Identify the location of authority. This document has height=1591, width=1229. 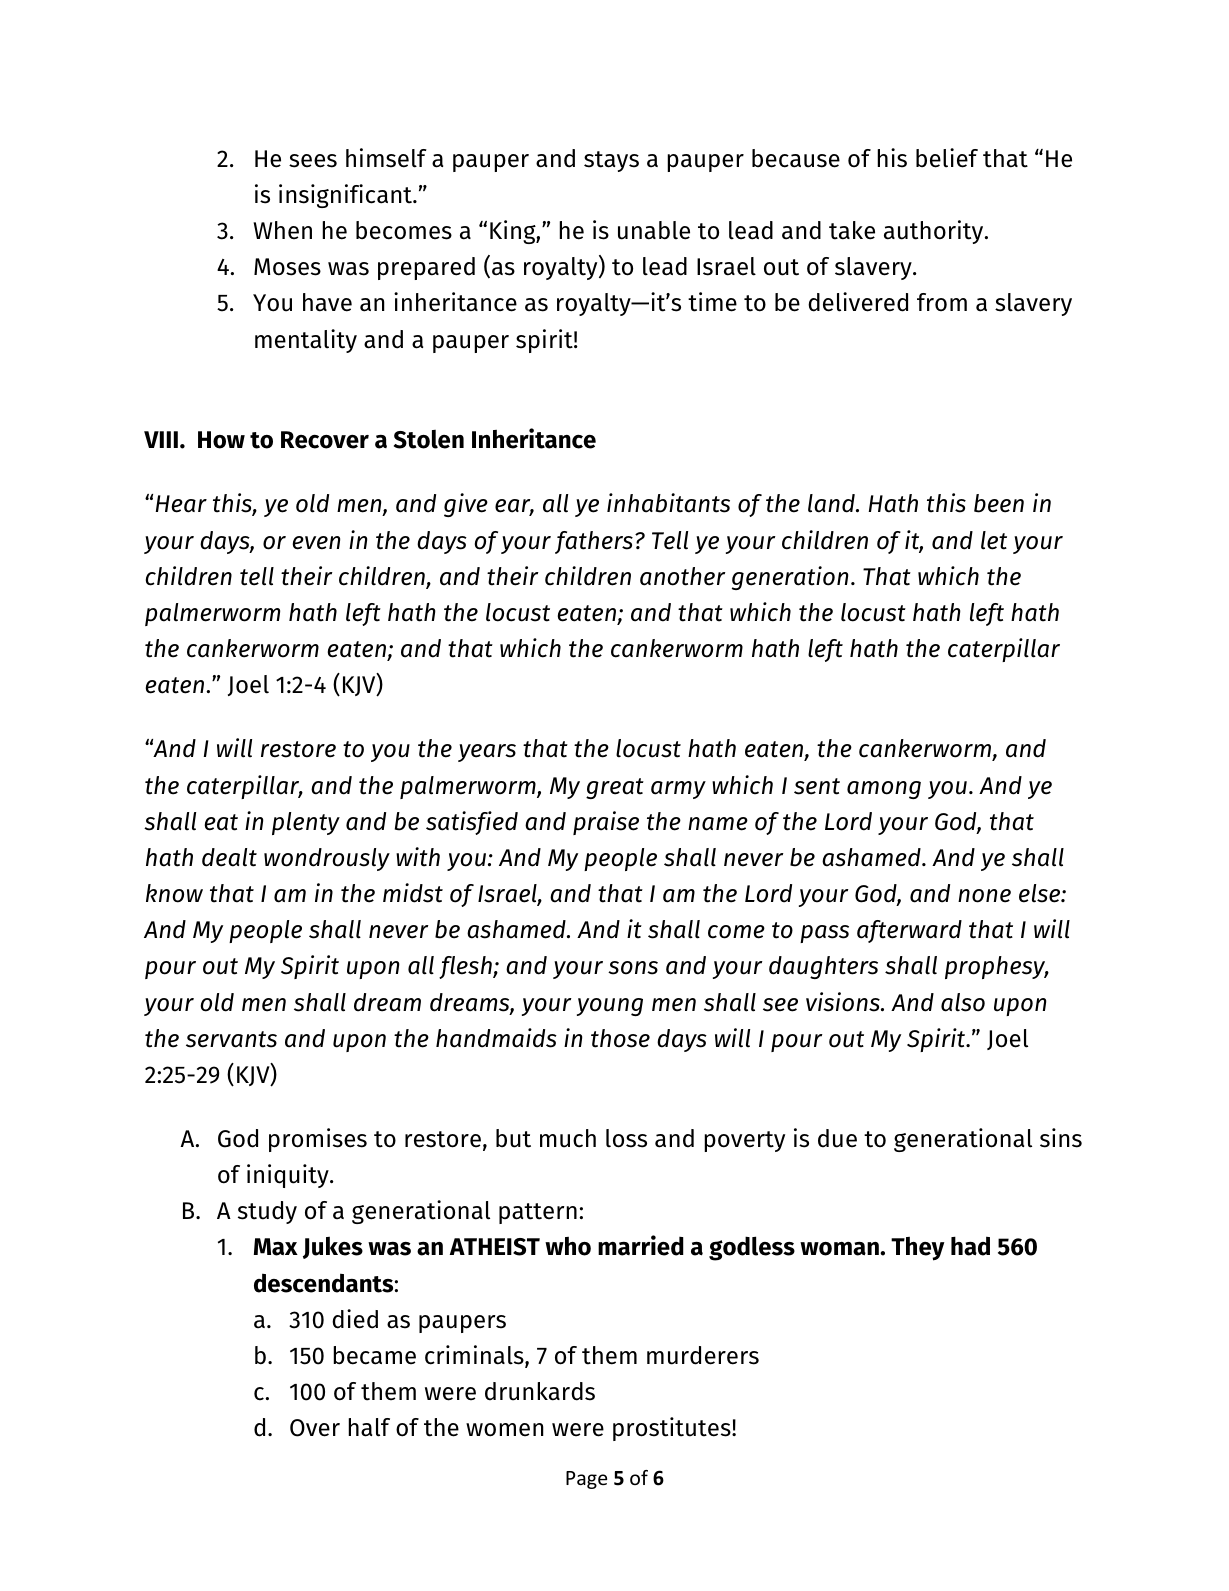
(935, 232).
